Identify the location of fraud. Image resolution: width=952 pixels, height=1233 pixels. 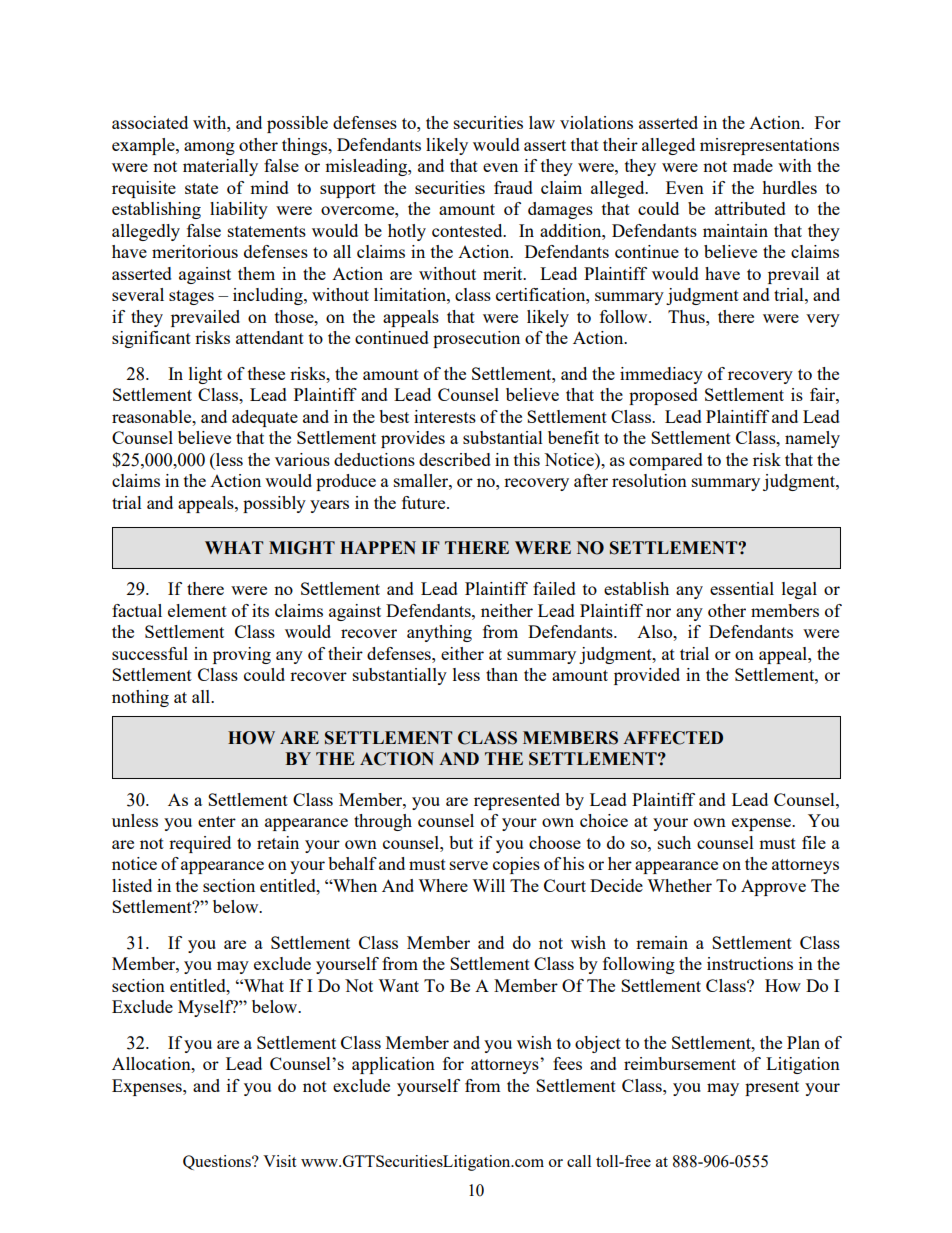
(513, 187).
